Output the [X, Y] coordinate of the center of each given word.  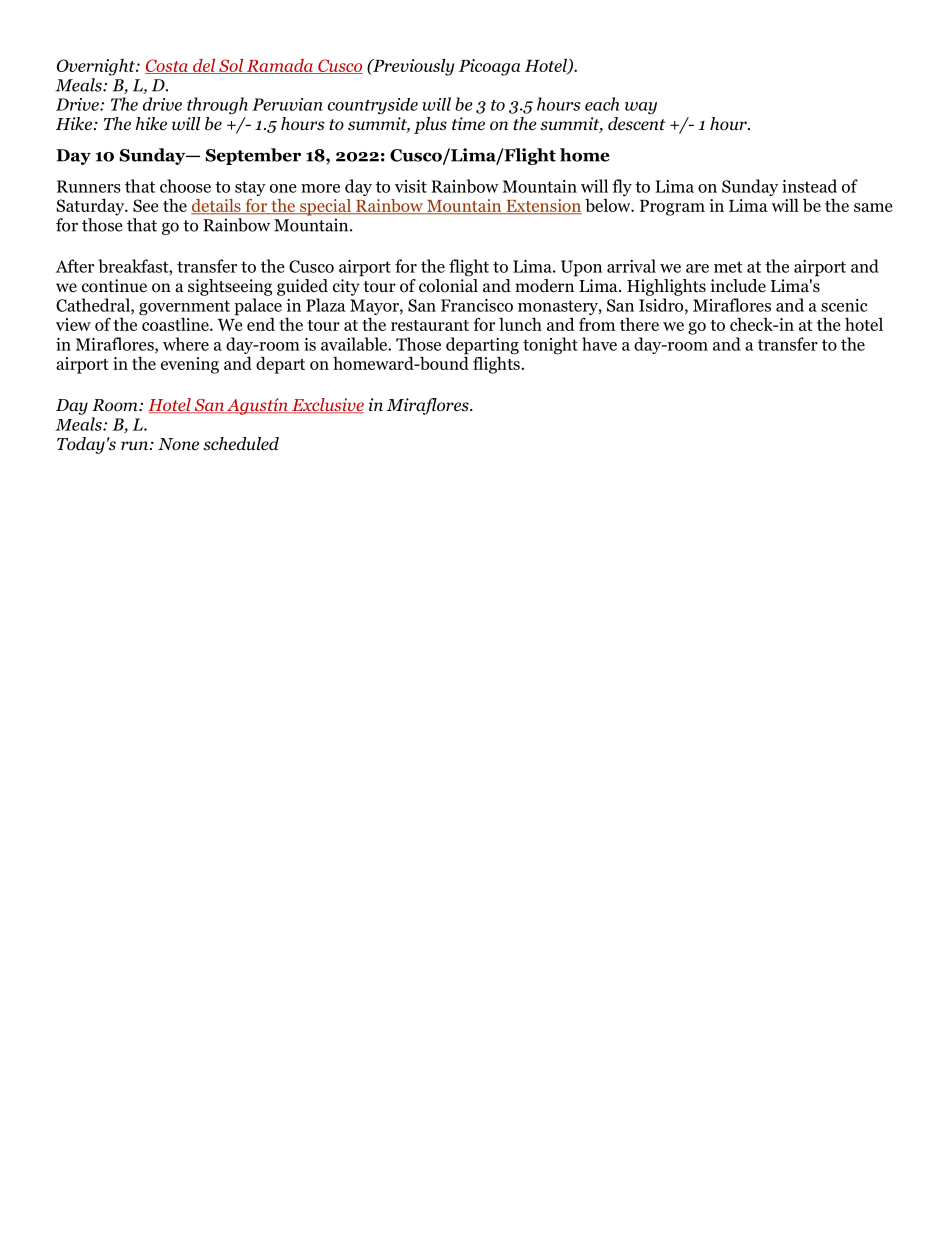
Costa [167, 66]
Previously [412, 67]
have [599, 344]
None [178, 444]
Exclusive [326, 405]
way [641, 108]
